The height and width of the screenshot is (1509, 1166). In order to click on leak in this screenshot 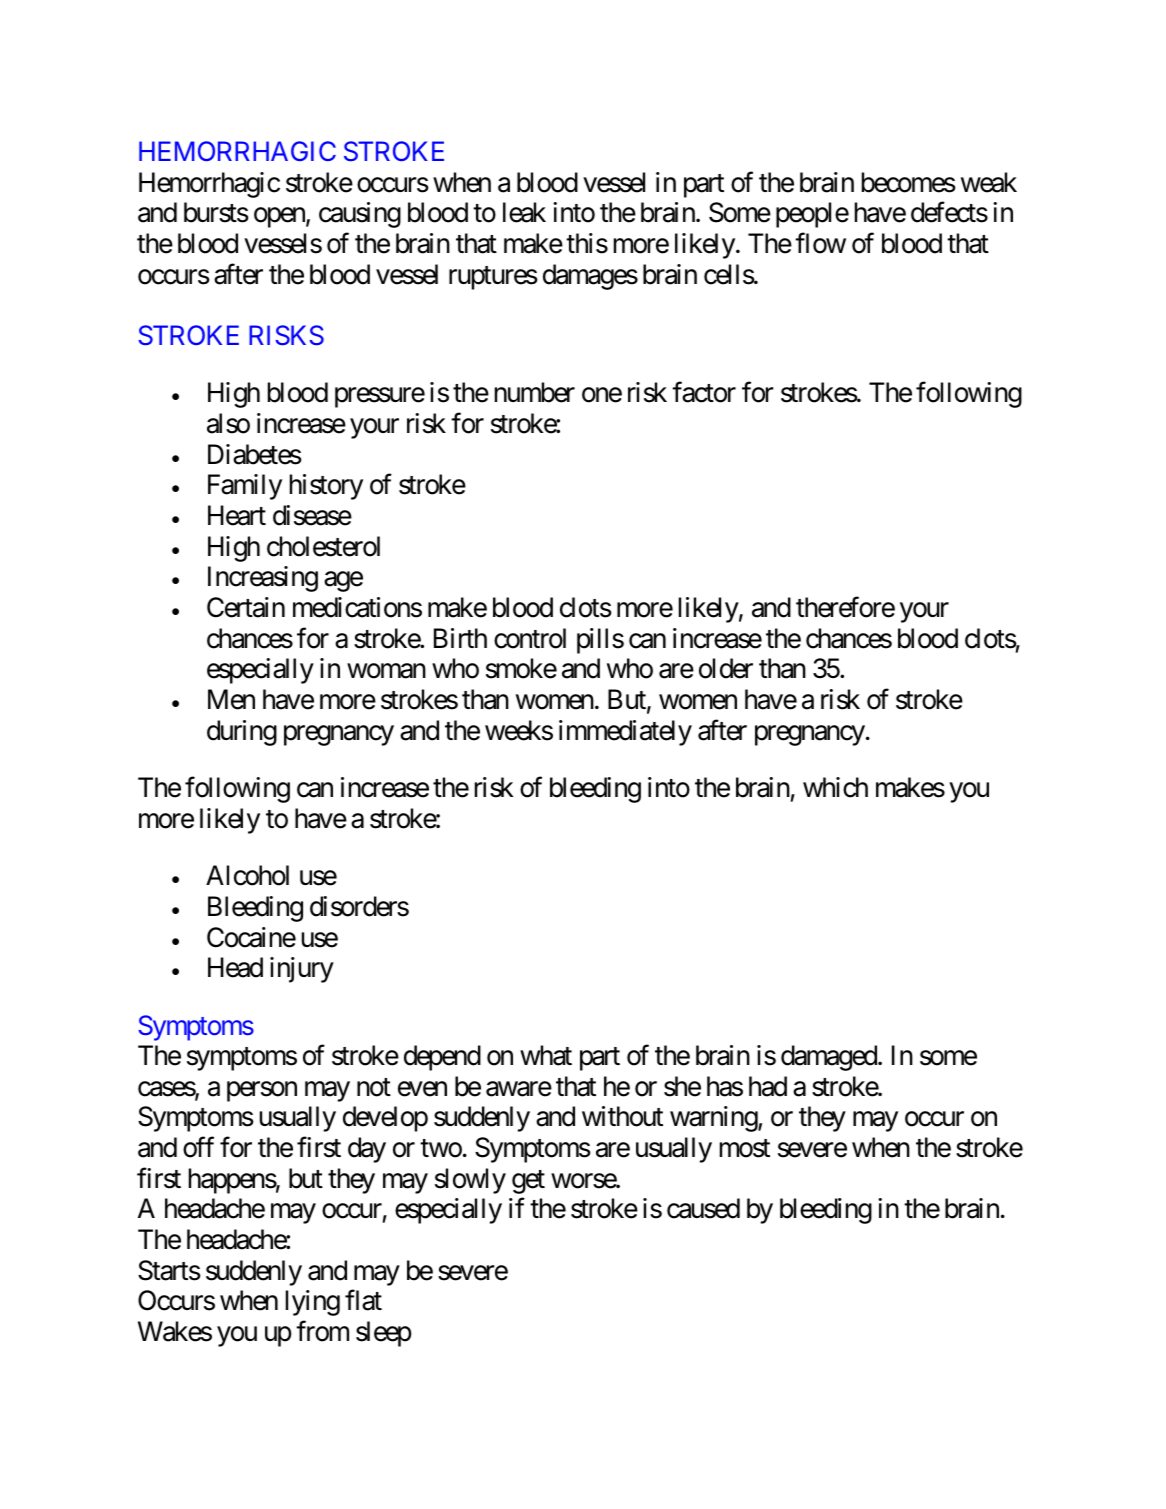, I will do `click(524, 212)`.
